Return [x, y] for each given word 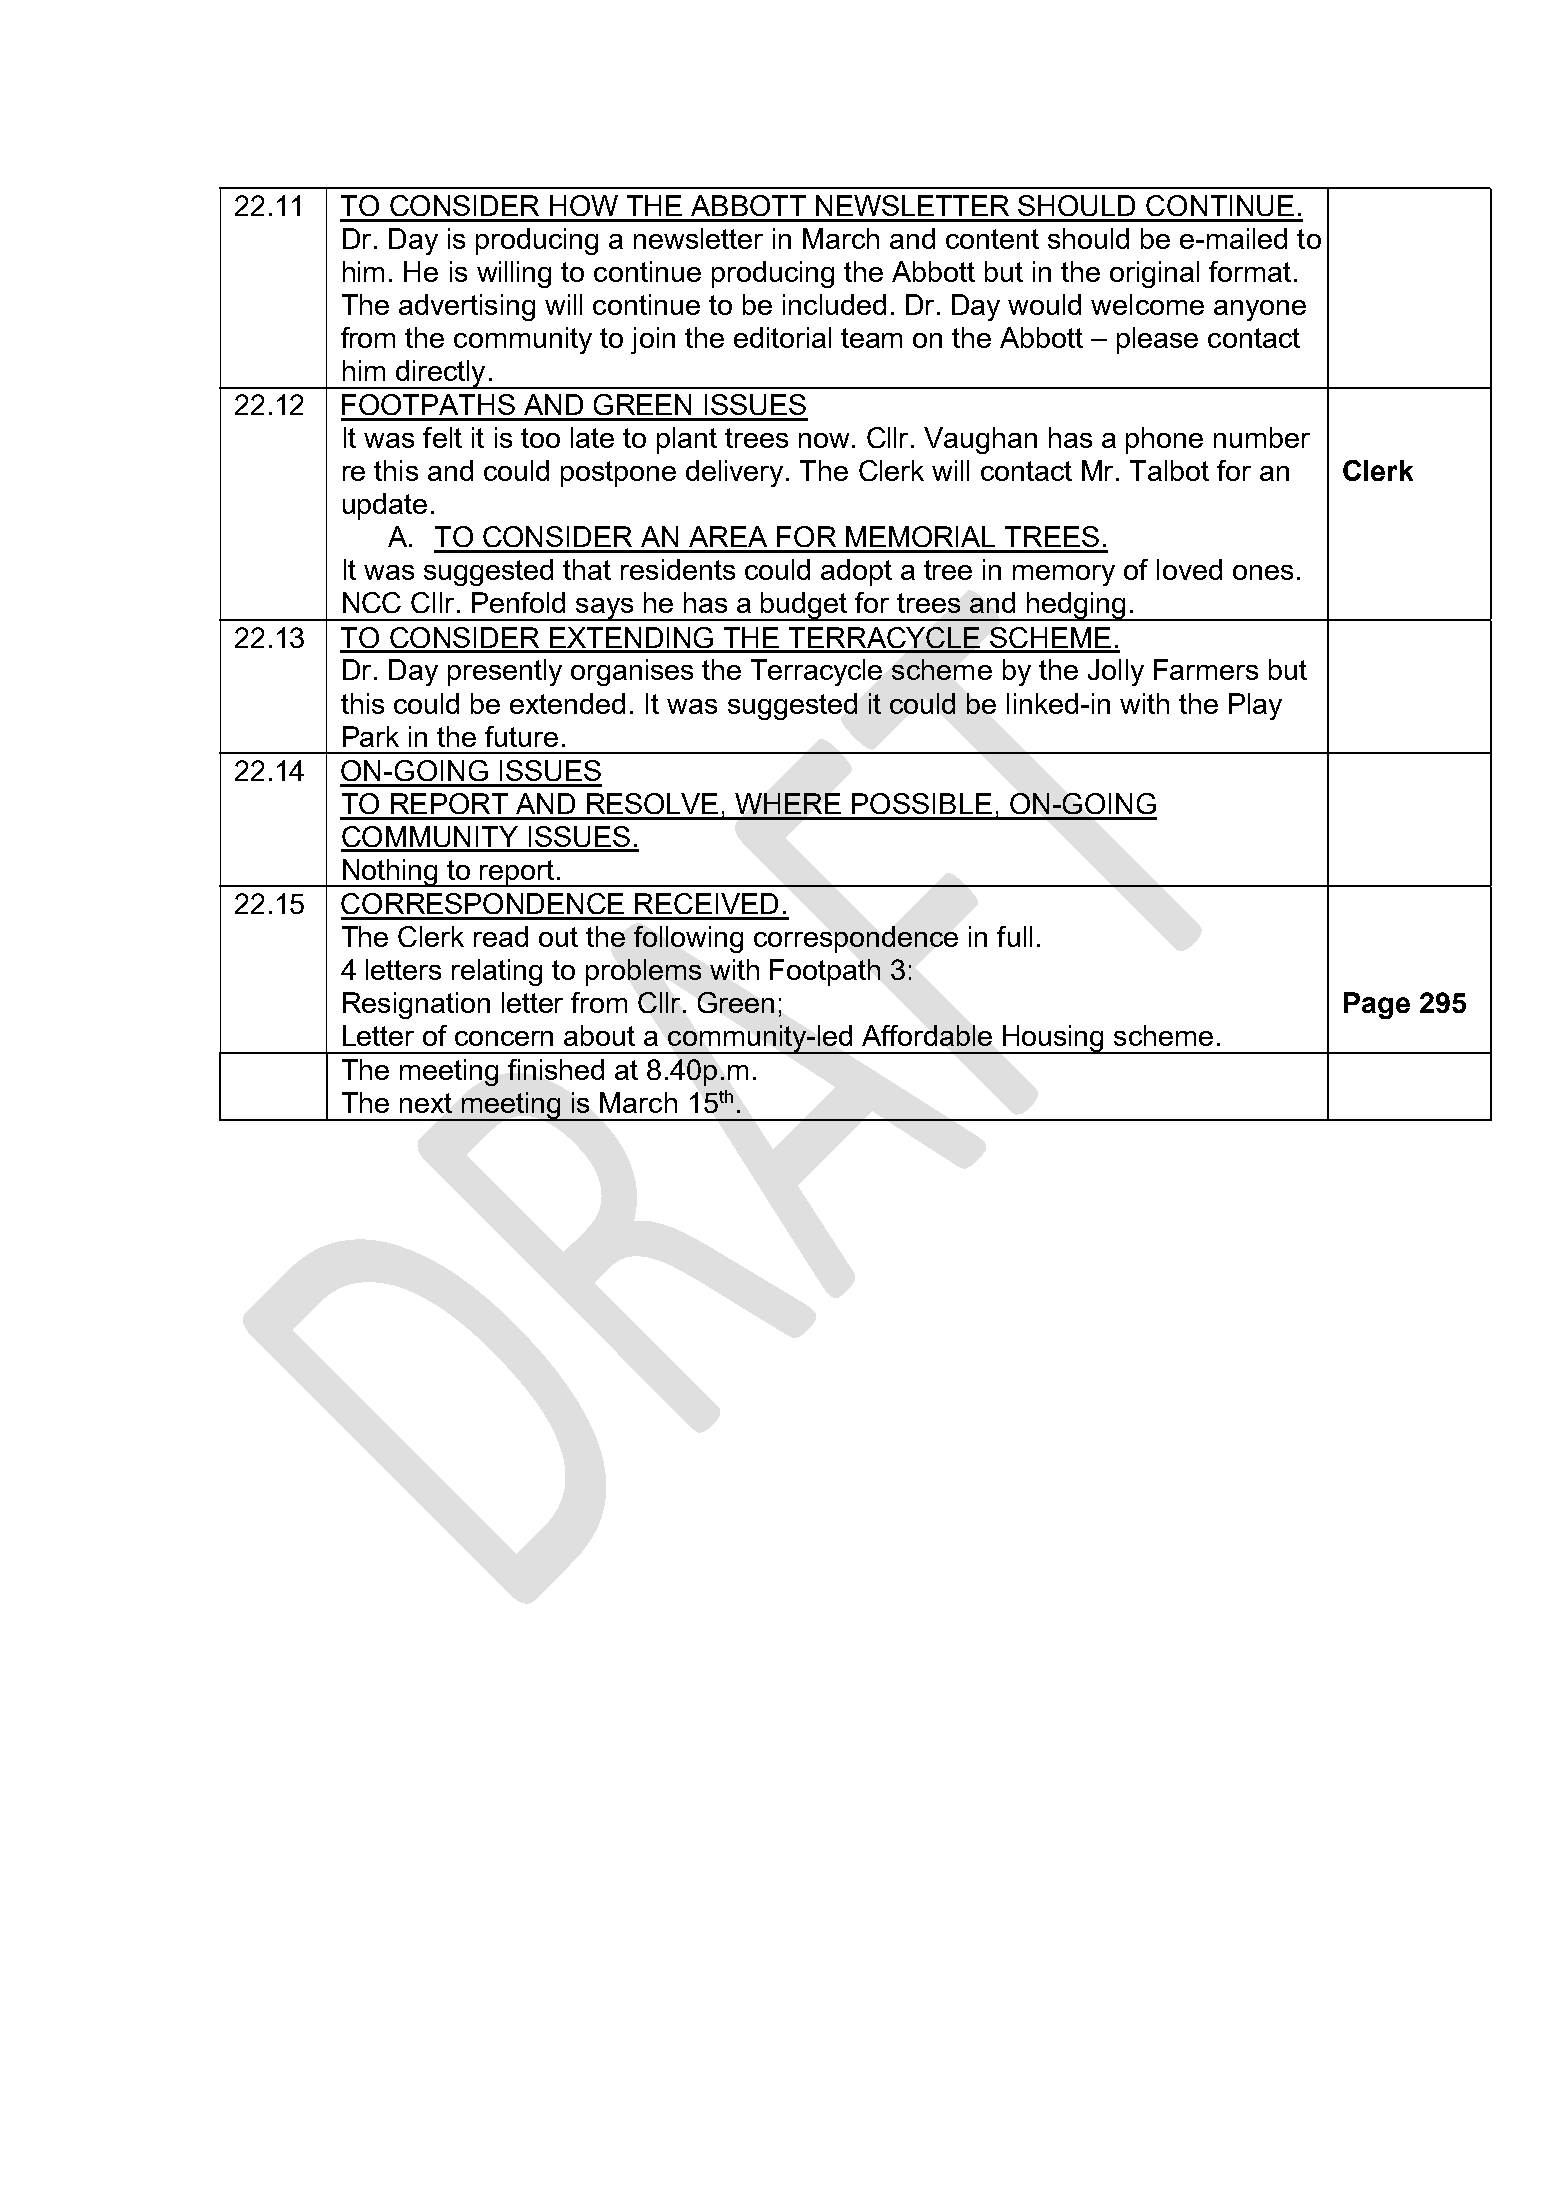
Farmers [1206, 669]
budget [804, 606]
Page [1377, 1005]
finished [556, 1069]
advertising [467, 307]
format [1250, 271]
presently [505, 672]
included [834, 304]
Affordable [927, 1035]
